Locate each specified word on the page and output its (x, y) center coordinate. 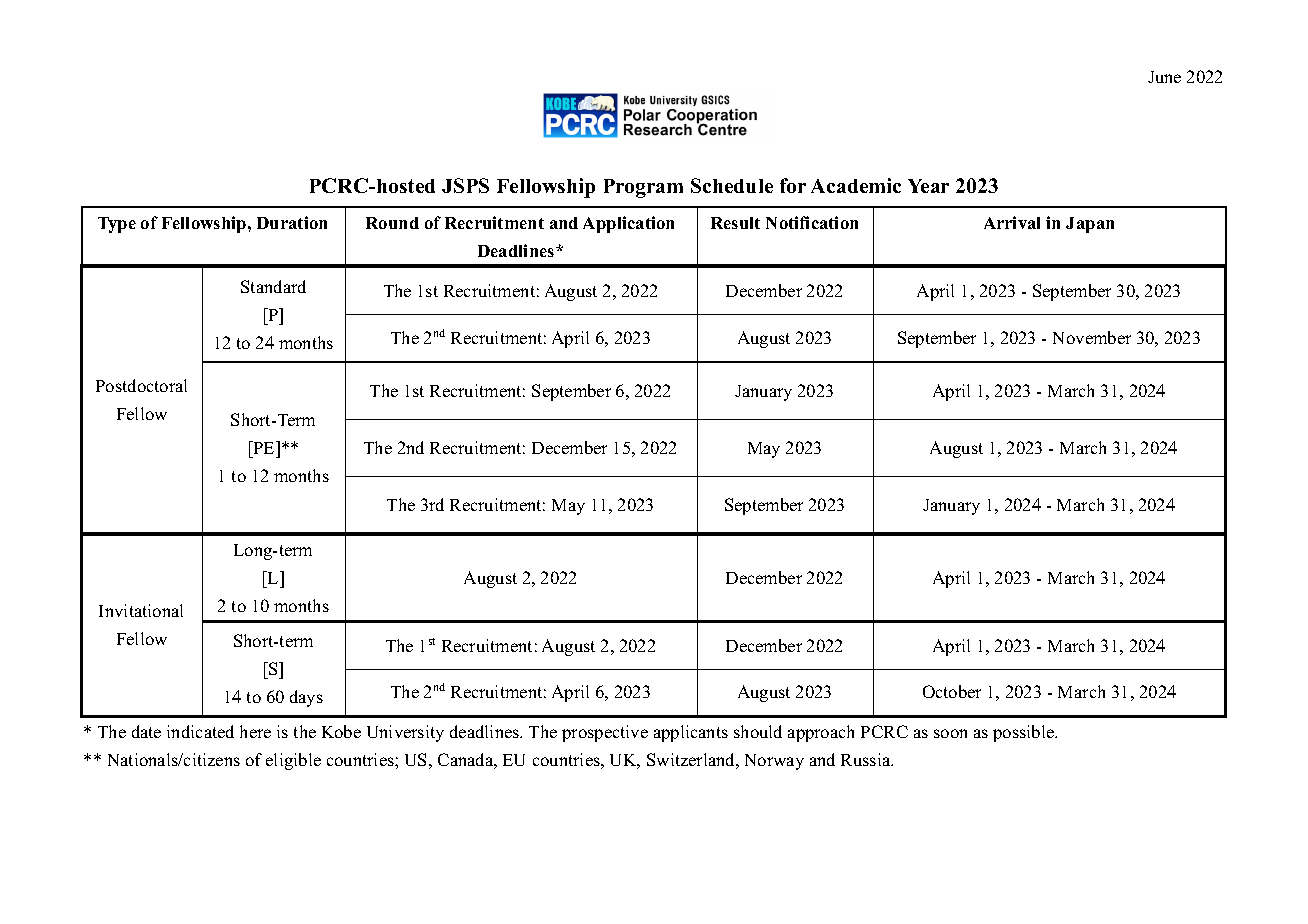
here (255, 731)
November (1092, 337)
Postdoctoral (141, 385)
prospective (605, 733)
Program (643, 188)
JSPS (465, 185)
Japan (1090, 225)
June (1164, 77)
